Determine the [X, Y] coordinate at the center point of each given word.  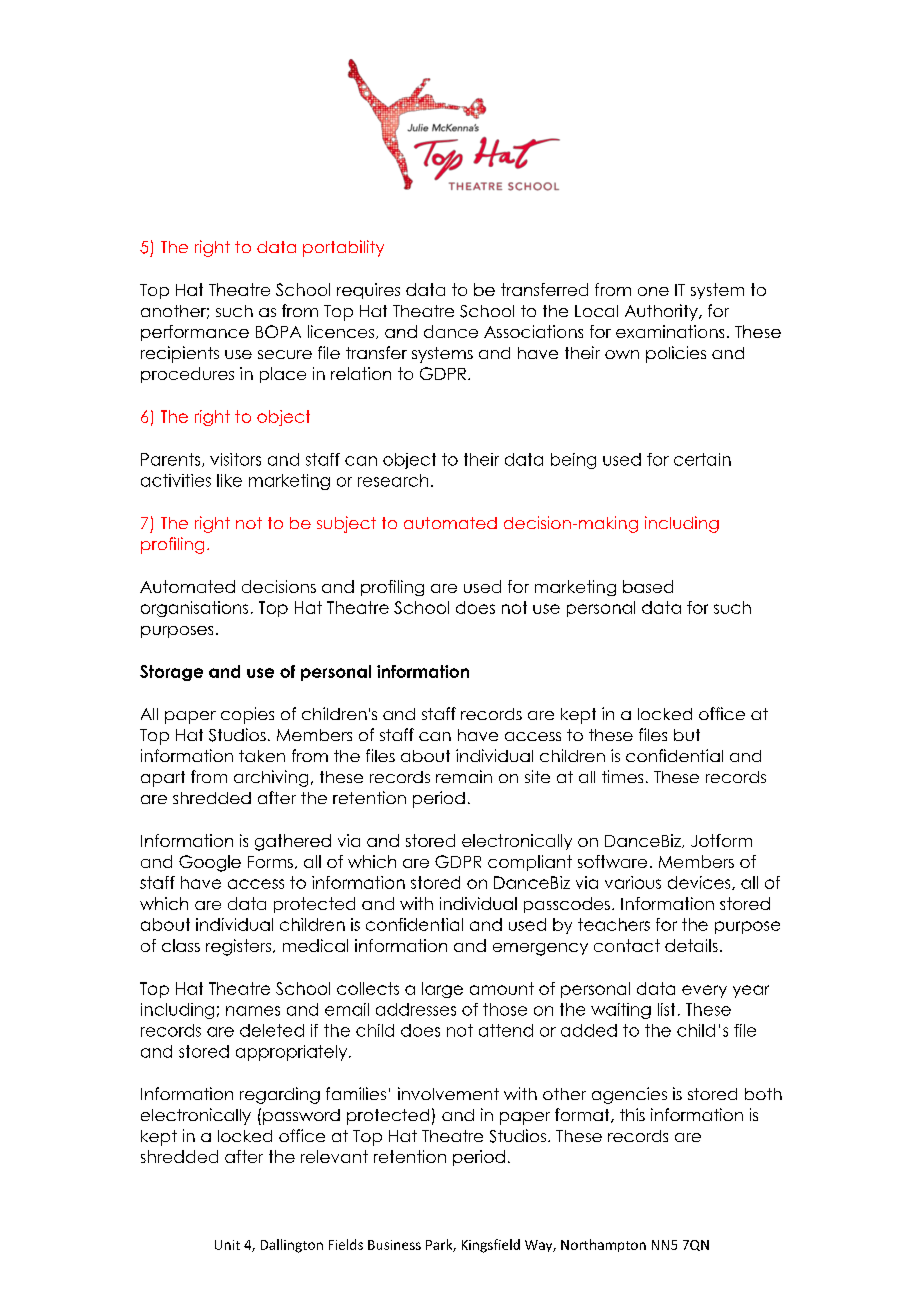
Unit [227, 1245]
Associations [533, 331]
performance [195, 333]
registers [240, 947]
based [648, 586]
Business [394, 1245]
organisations [194, 609]
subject [346, 524]
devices [700, 883]
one [653, 291]
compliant [530, 863]
